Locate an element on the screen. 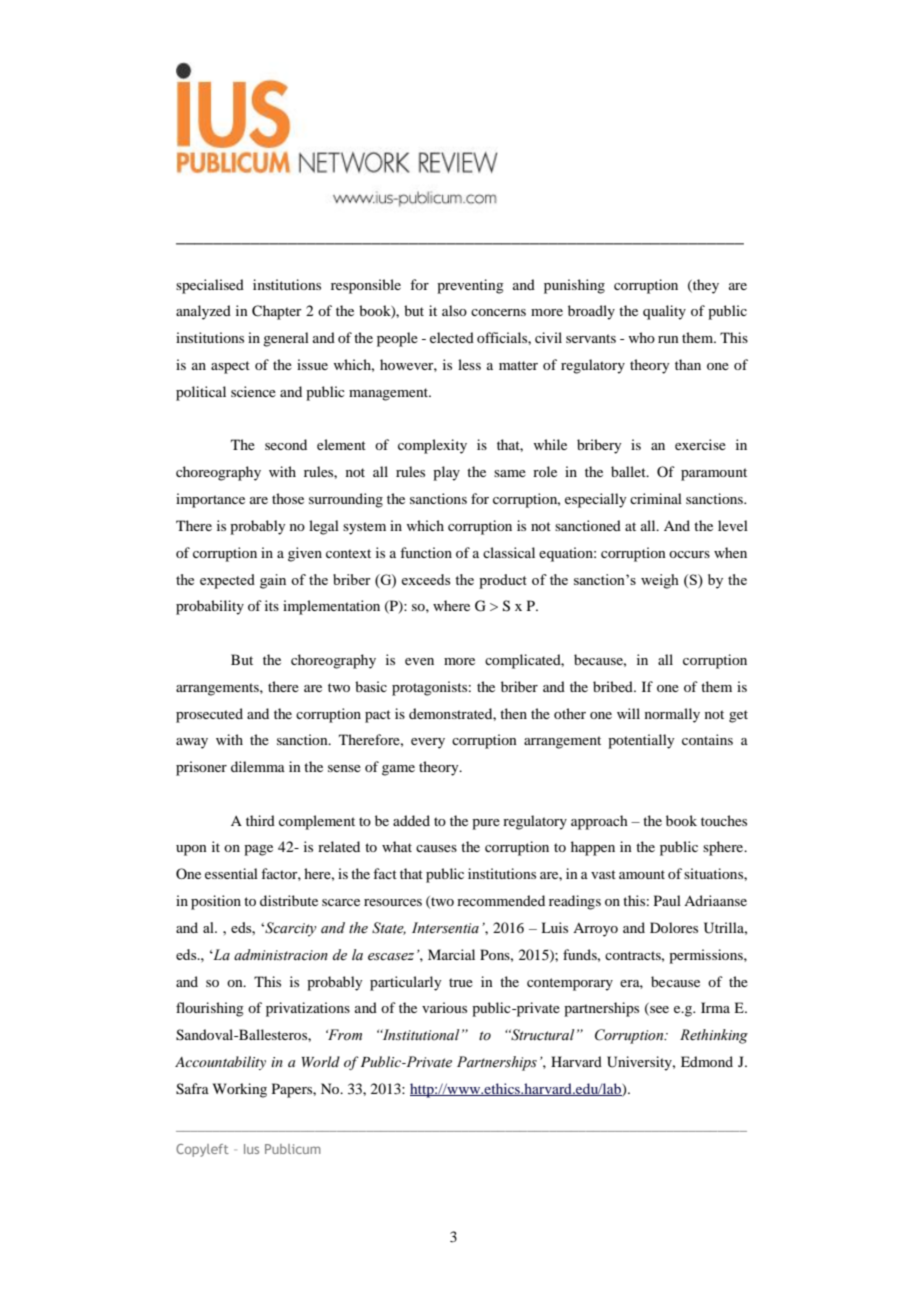 The width and height of the screenshot is (924, 1308). Ius is located at coordinates (251, 1149).
